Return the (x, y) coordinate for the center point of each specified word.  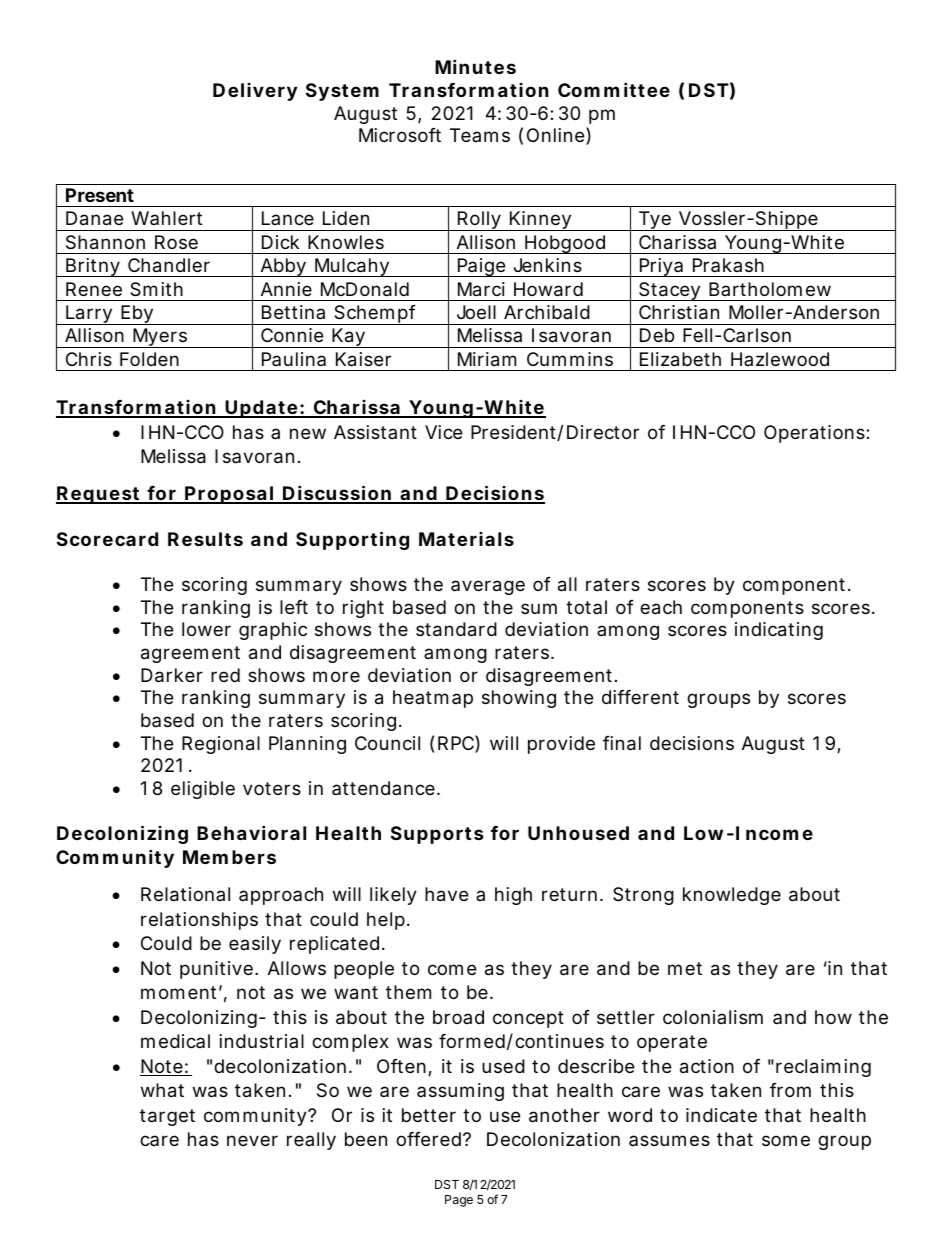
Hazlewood (780, 359)
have (446, 894)
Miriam (487, 359)
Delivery (255, 92)
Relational (185, 894)
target (167, 1117)
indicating (779, 631)
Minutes (475, 66)
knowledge (732, 896)
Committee (614, 89)
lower (206, 629)
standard (456, 629)
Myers (160, 338)
